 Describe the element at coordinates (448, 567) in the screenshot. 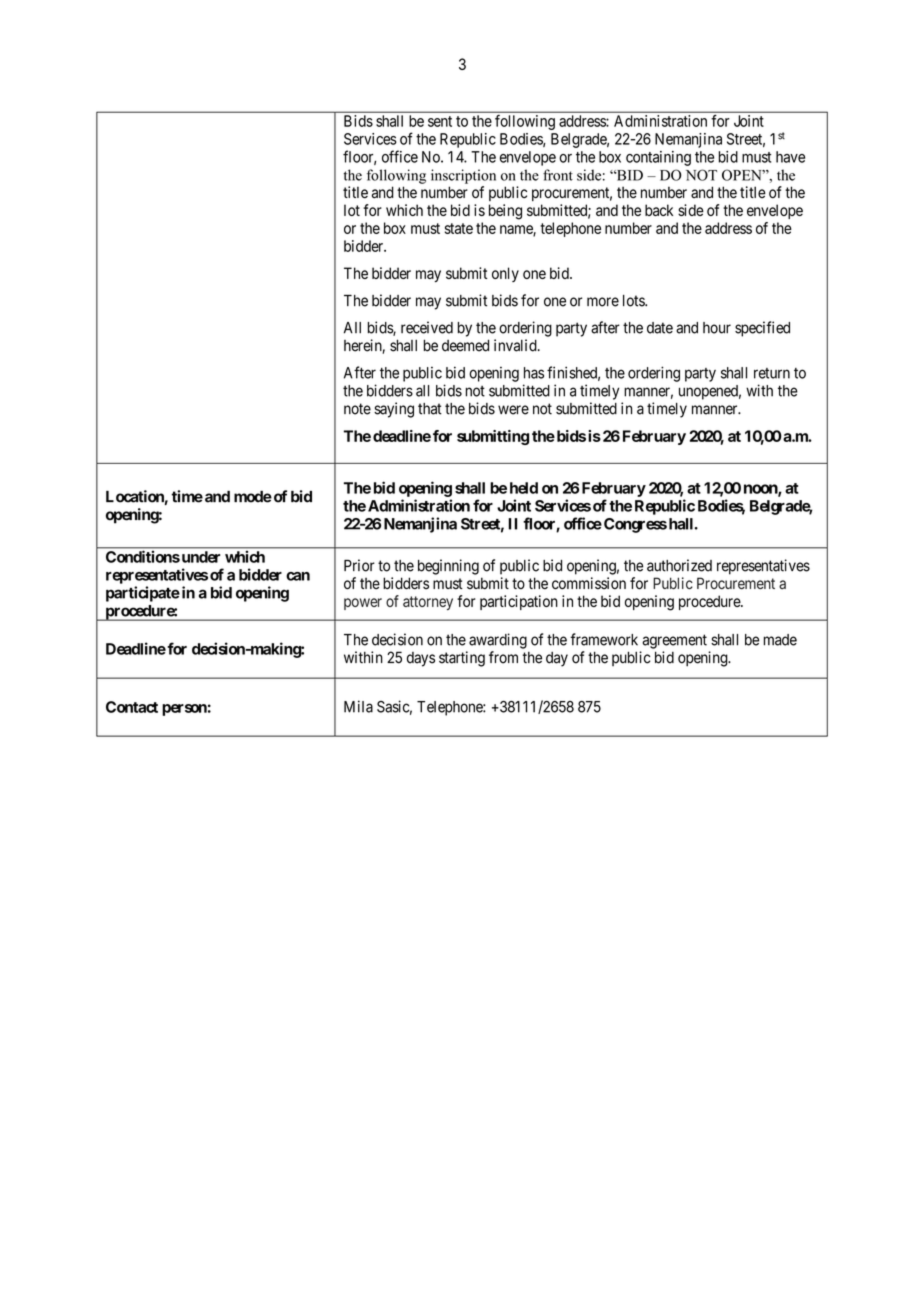

I see `beginning` at that location.
